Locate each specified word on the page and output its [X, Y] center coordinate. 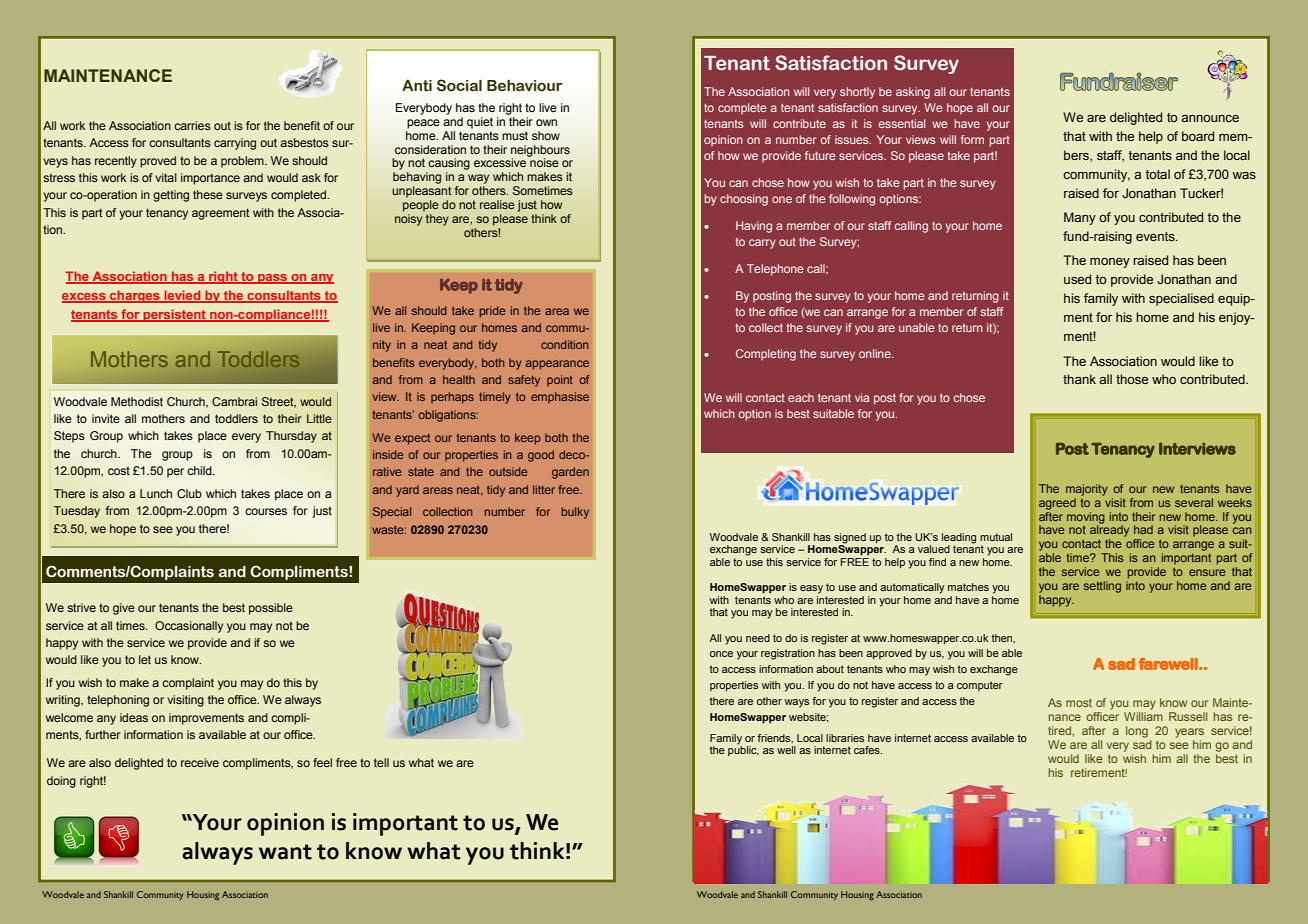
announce [1210, 118]
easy [811, 589]
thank [1079, 379]
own [546, 122]
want [285, 852]
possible [271, 609]
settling [1102, 587]
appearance [557, 365]
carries [192, 125]
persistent [174, 315]
